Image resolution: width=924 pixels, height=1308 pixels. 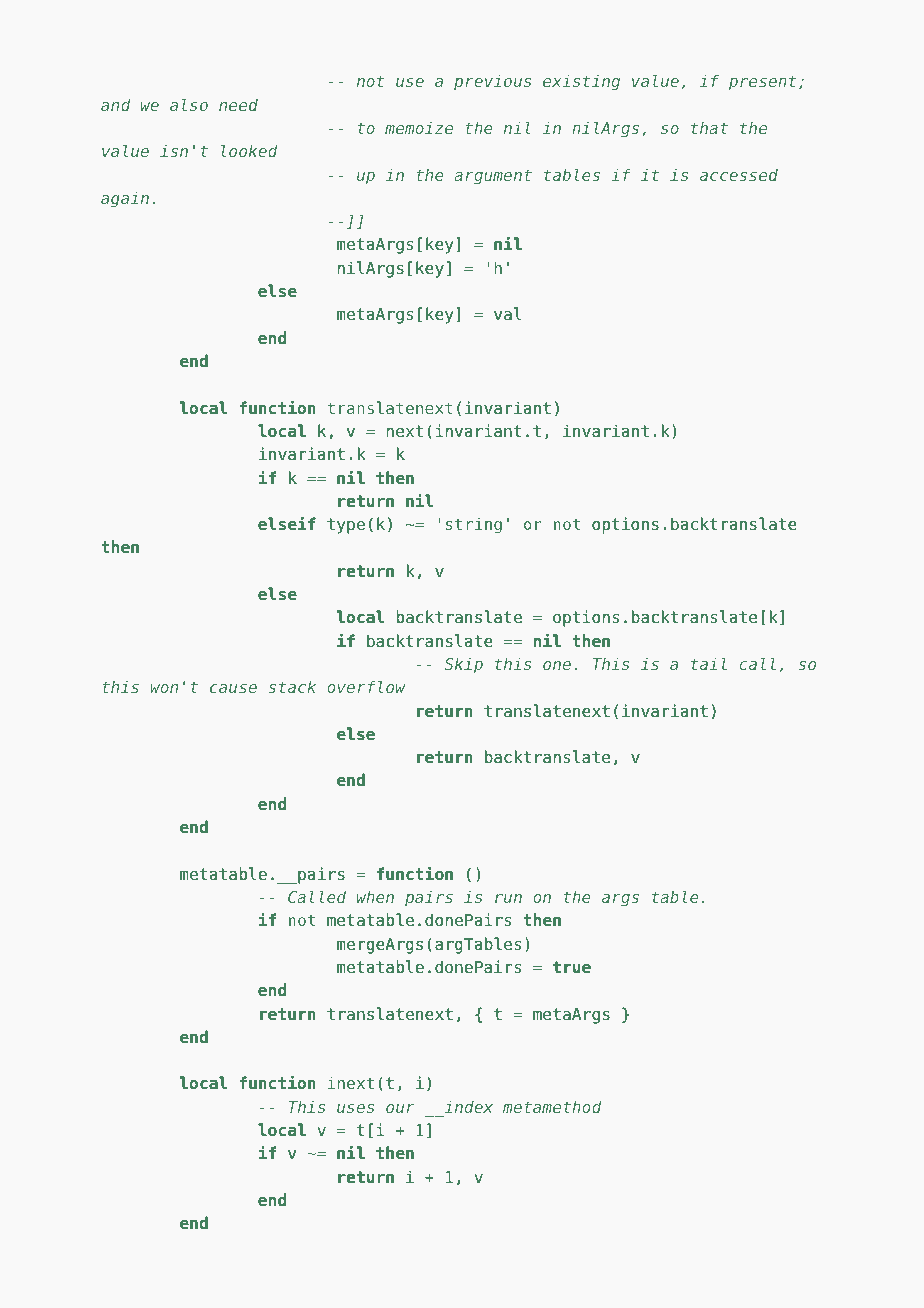 What do you see at coordinates (709, 663) in the screenshot?
I see `tail` at bounding box center [709, 663].
